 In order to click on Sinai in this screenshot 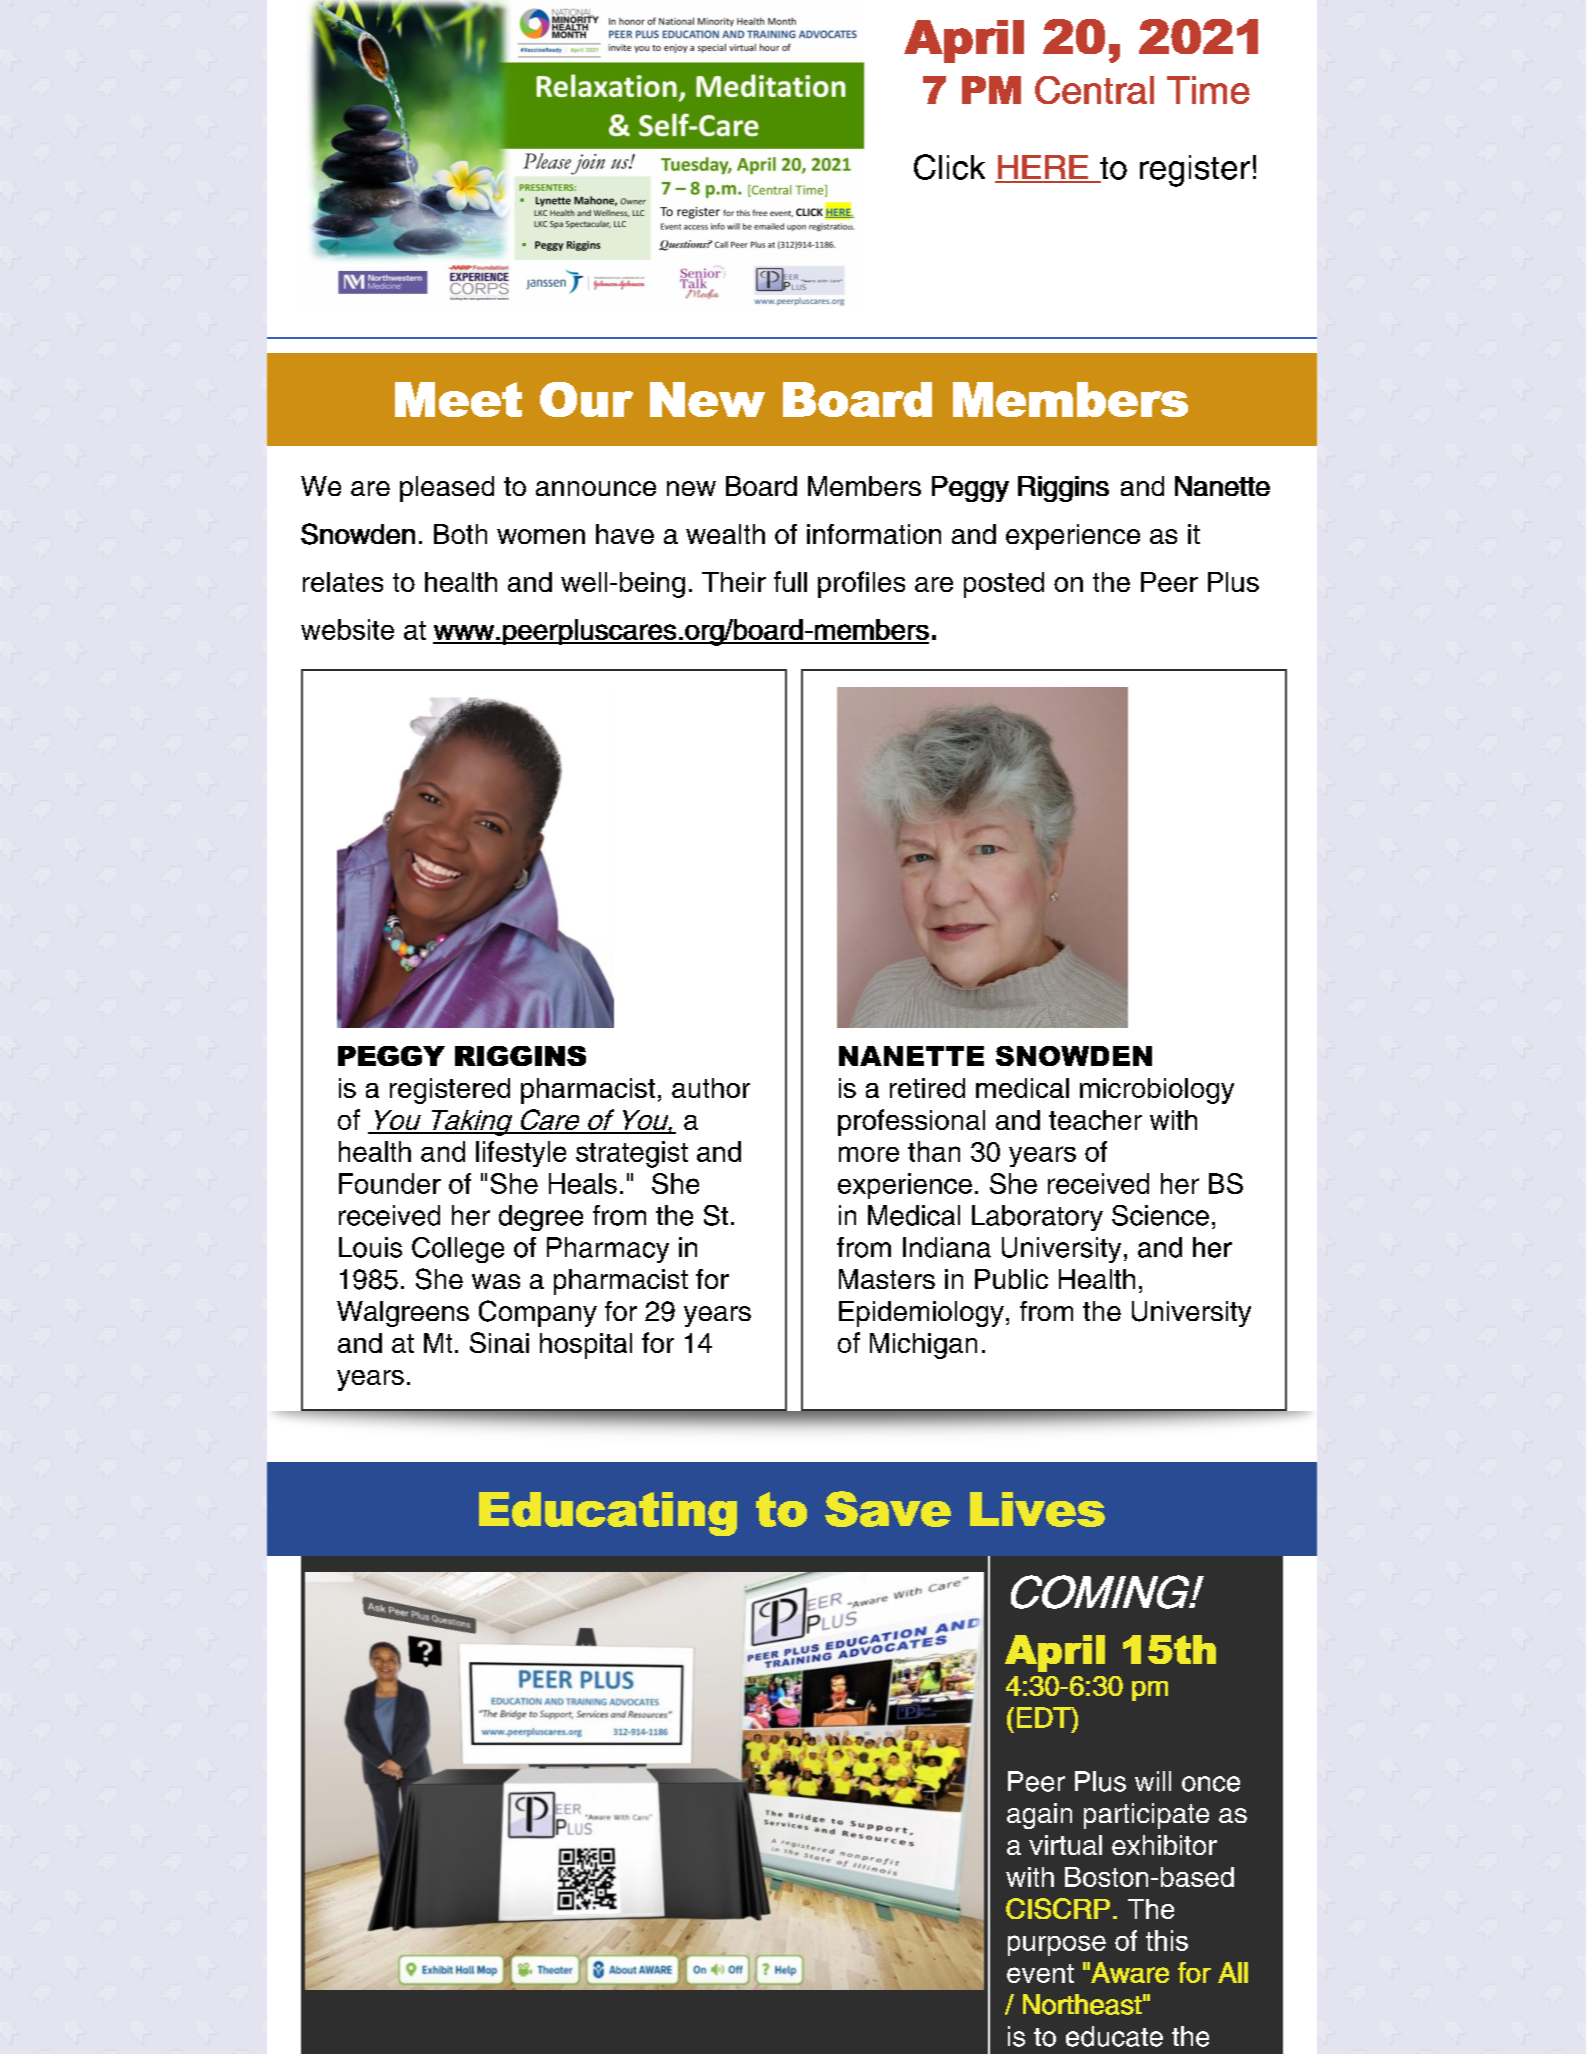, I will do `click(499, 1342)`.
